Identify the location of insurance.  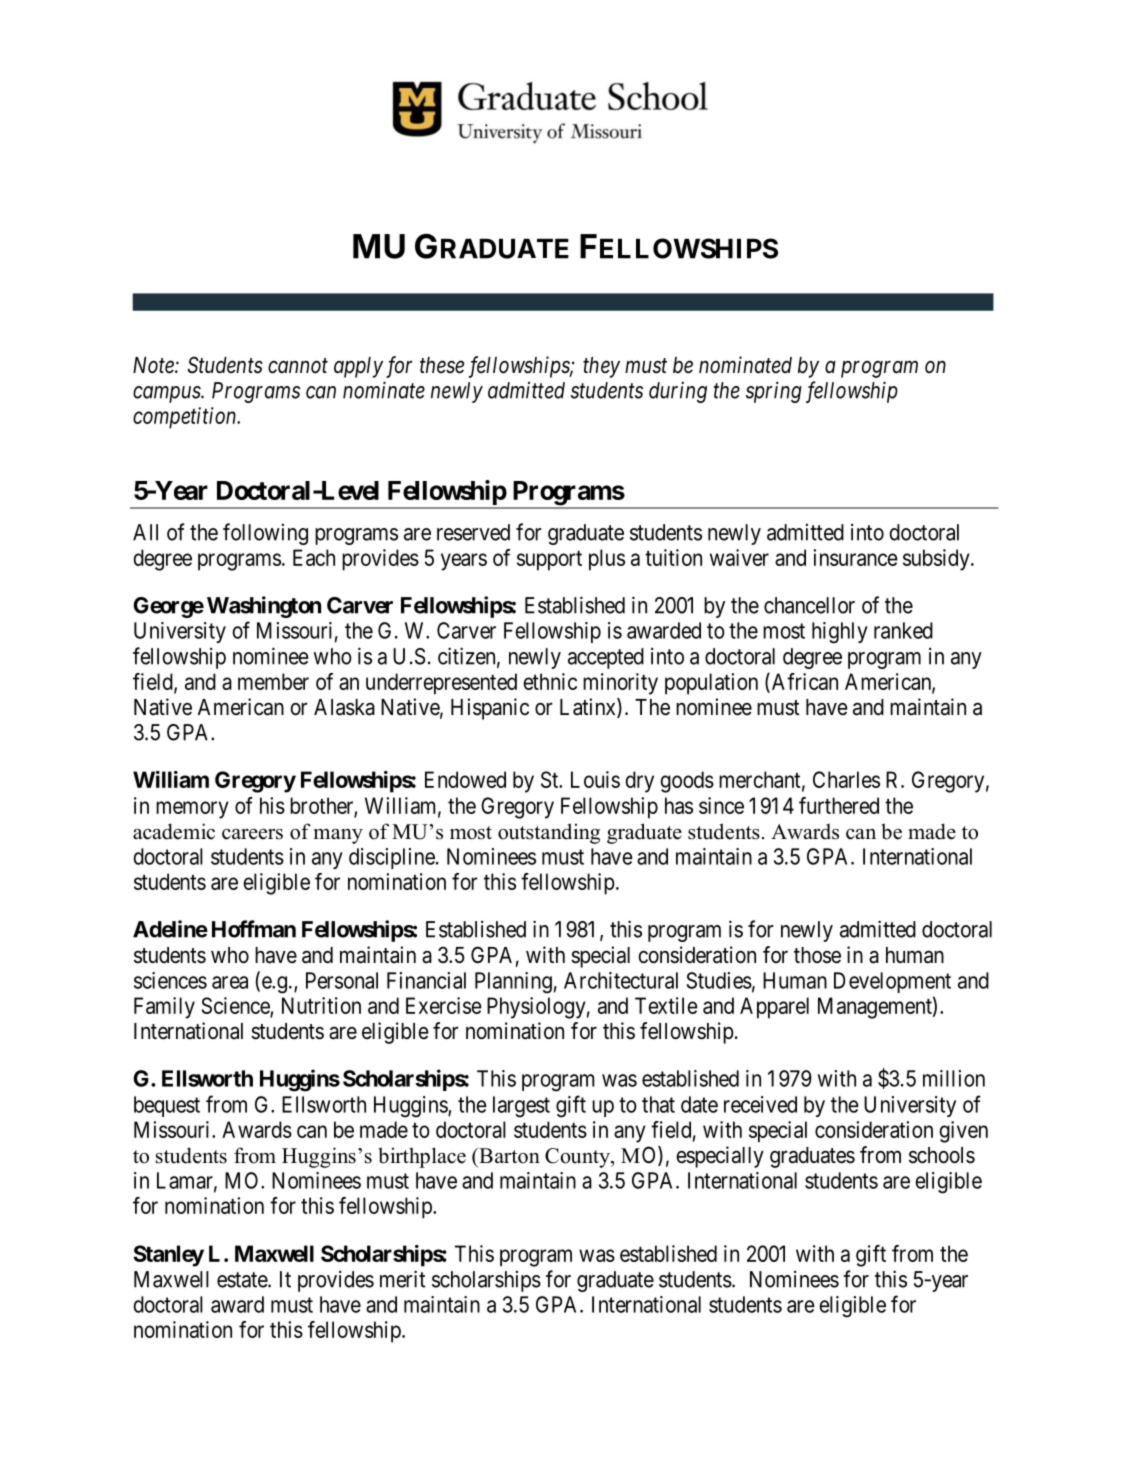
(855, 557).
